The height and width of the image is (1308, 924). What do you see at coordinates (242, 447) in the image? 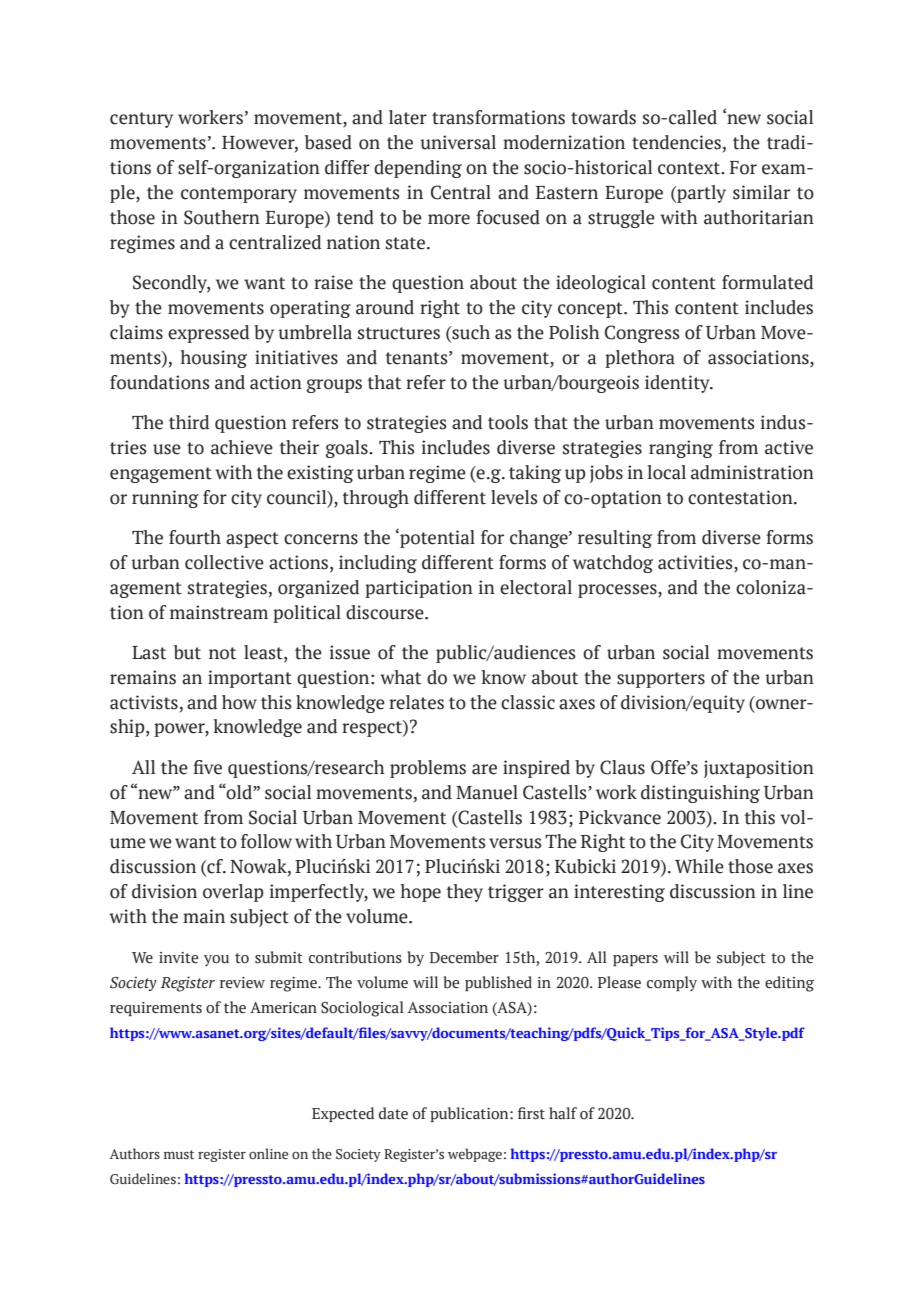
I see `achieve` at bounding box center [242, 447].
